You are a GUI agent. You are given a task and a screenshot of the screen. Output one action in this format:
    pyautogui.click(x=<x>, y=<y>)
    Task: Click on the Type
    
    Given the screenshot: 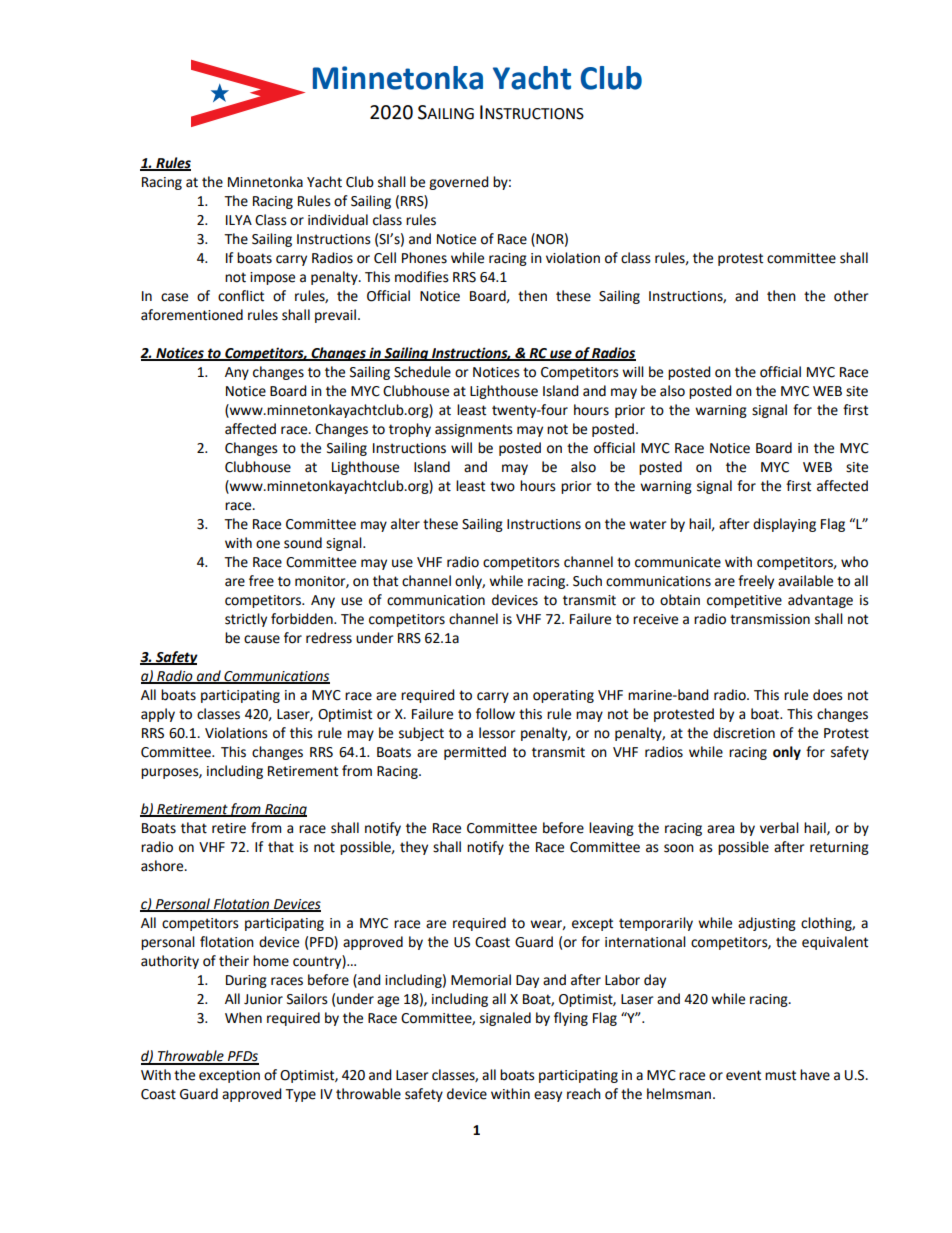 What is the action you would take?
    pyautogui.click(x=300, y=1095)
